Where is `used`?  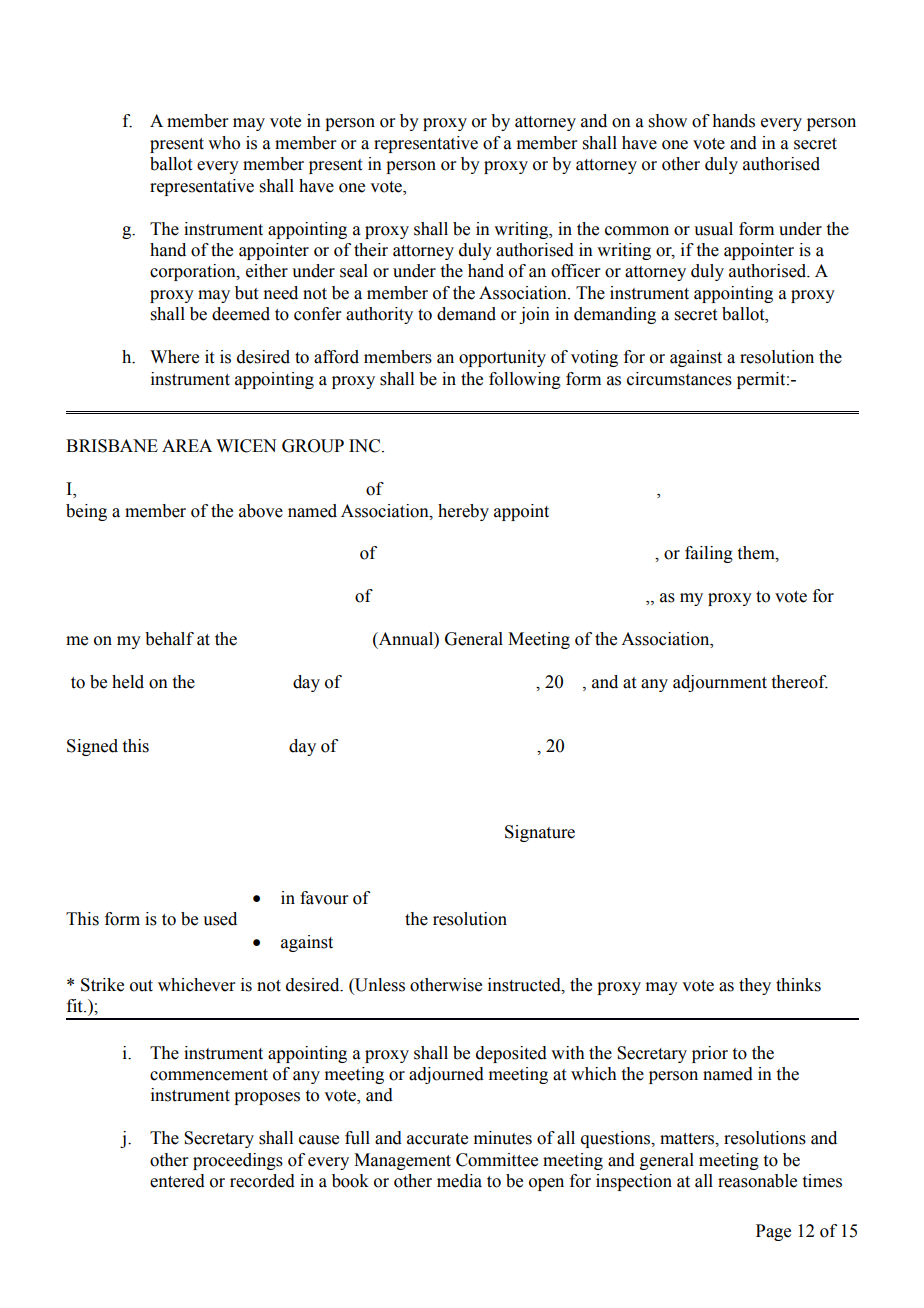
used is located at coordinates (220, 919).
